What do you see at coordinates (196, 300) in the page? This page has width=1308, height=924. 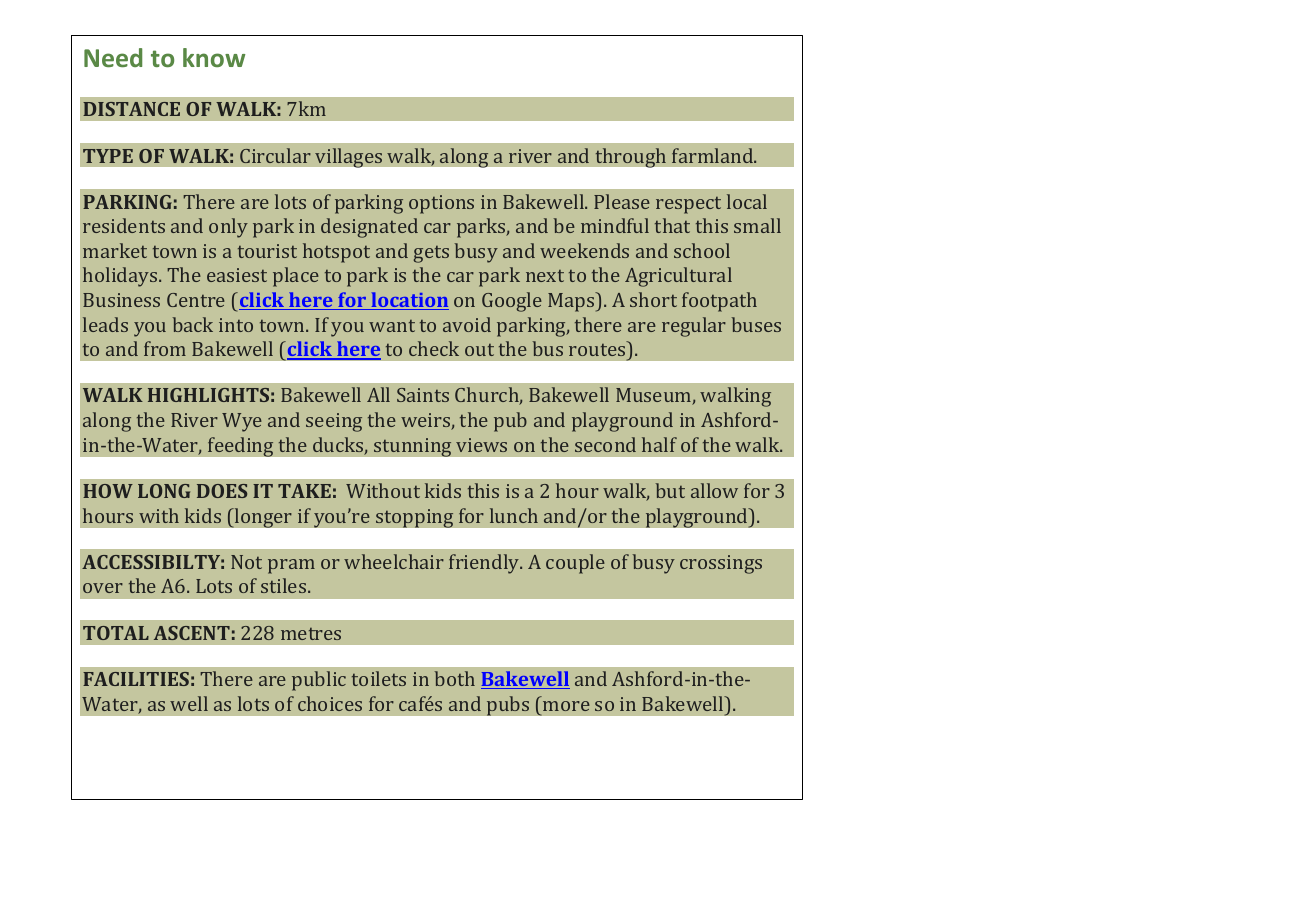 I see `Centre` at bounding box center [196, 300].
